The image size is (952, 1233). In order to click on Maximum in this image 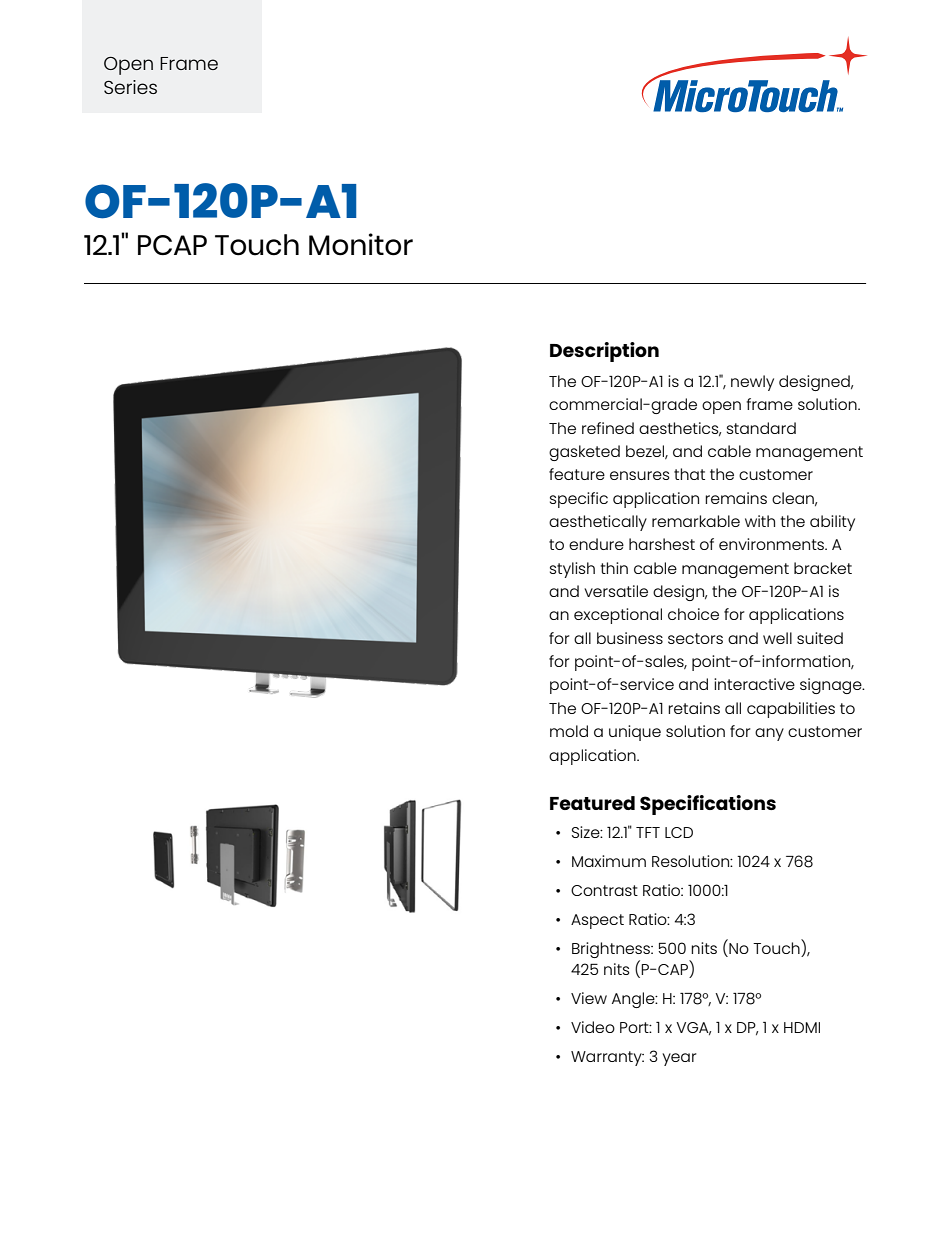, I will do `click(609, 861)`.
